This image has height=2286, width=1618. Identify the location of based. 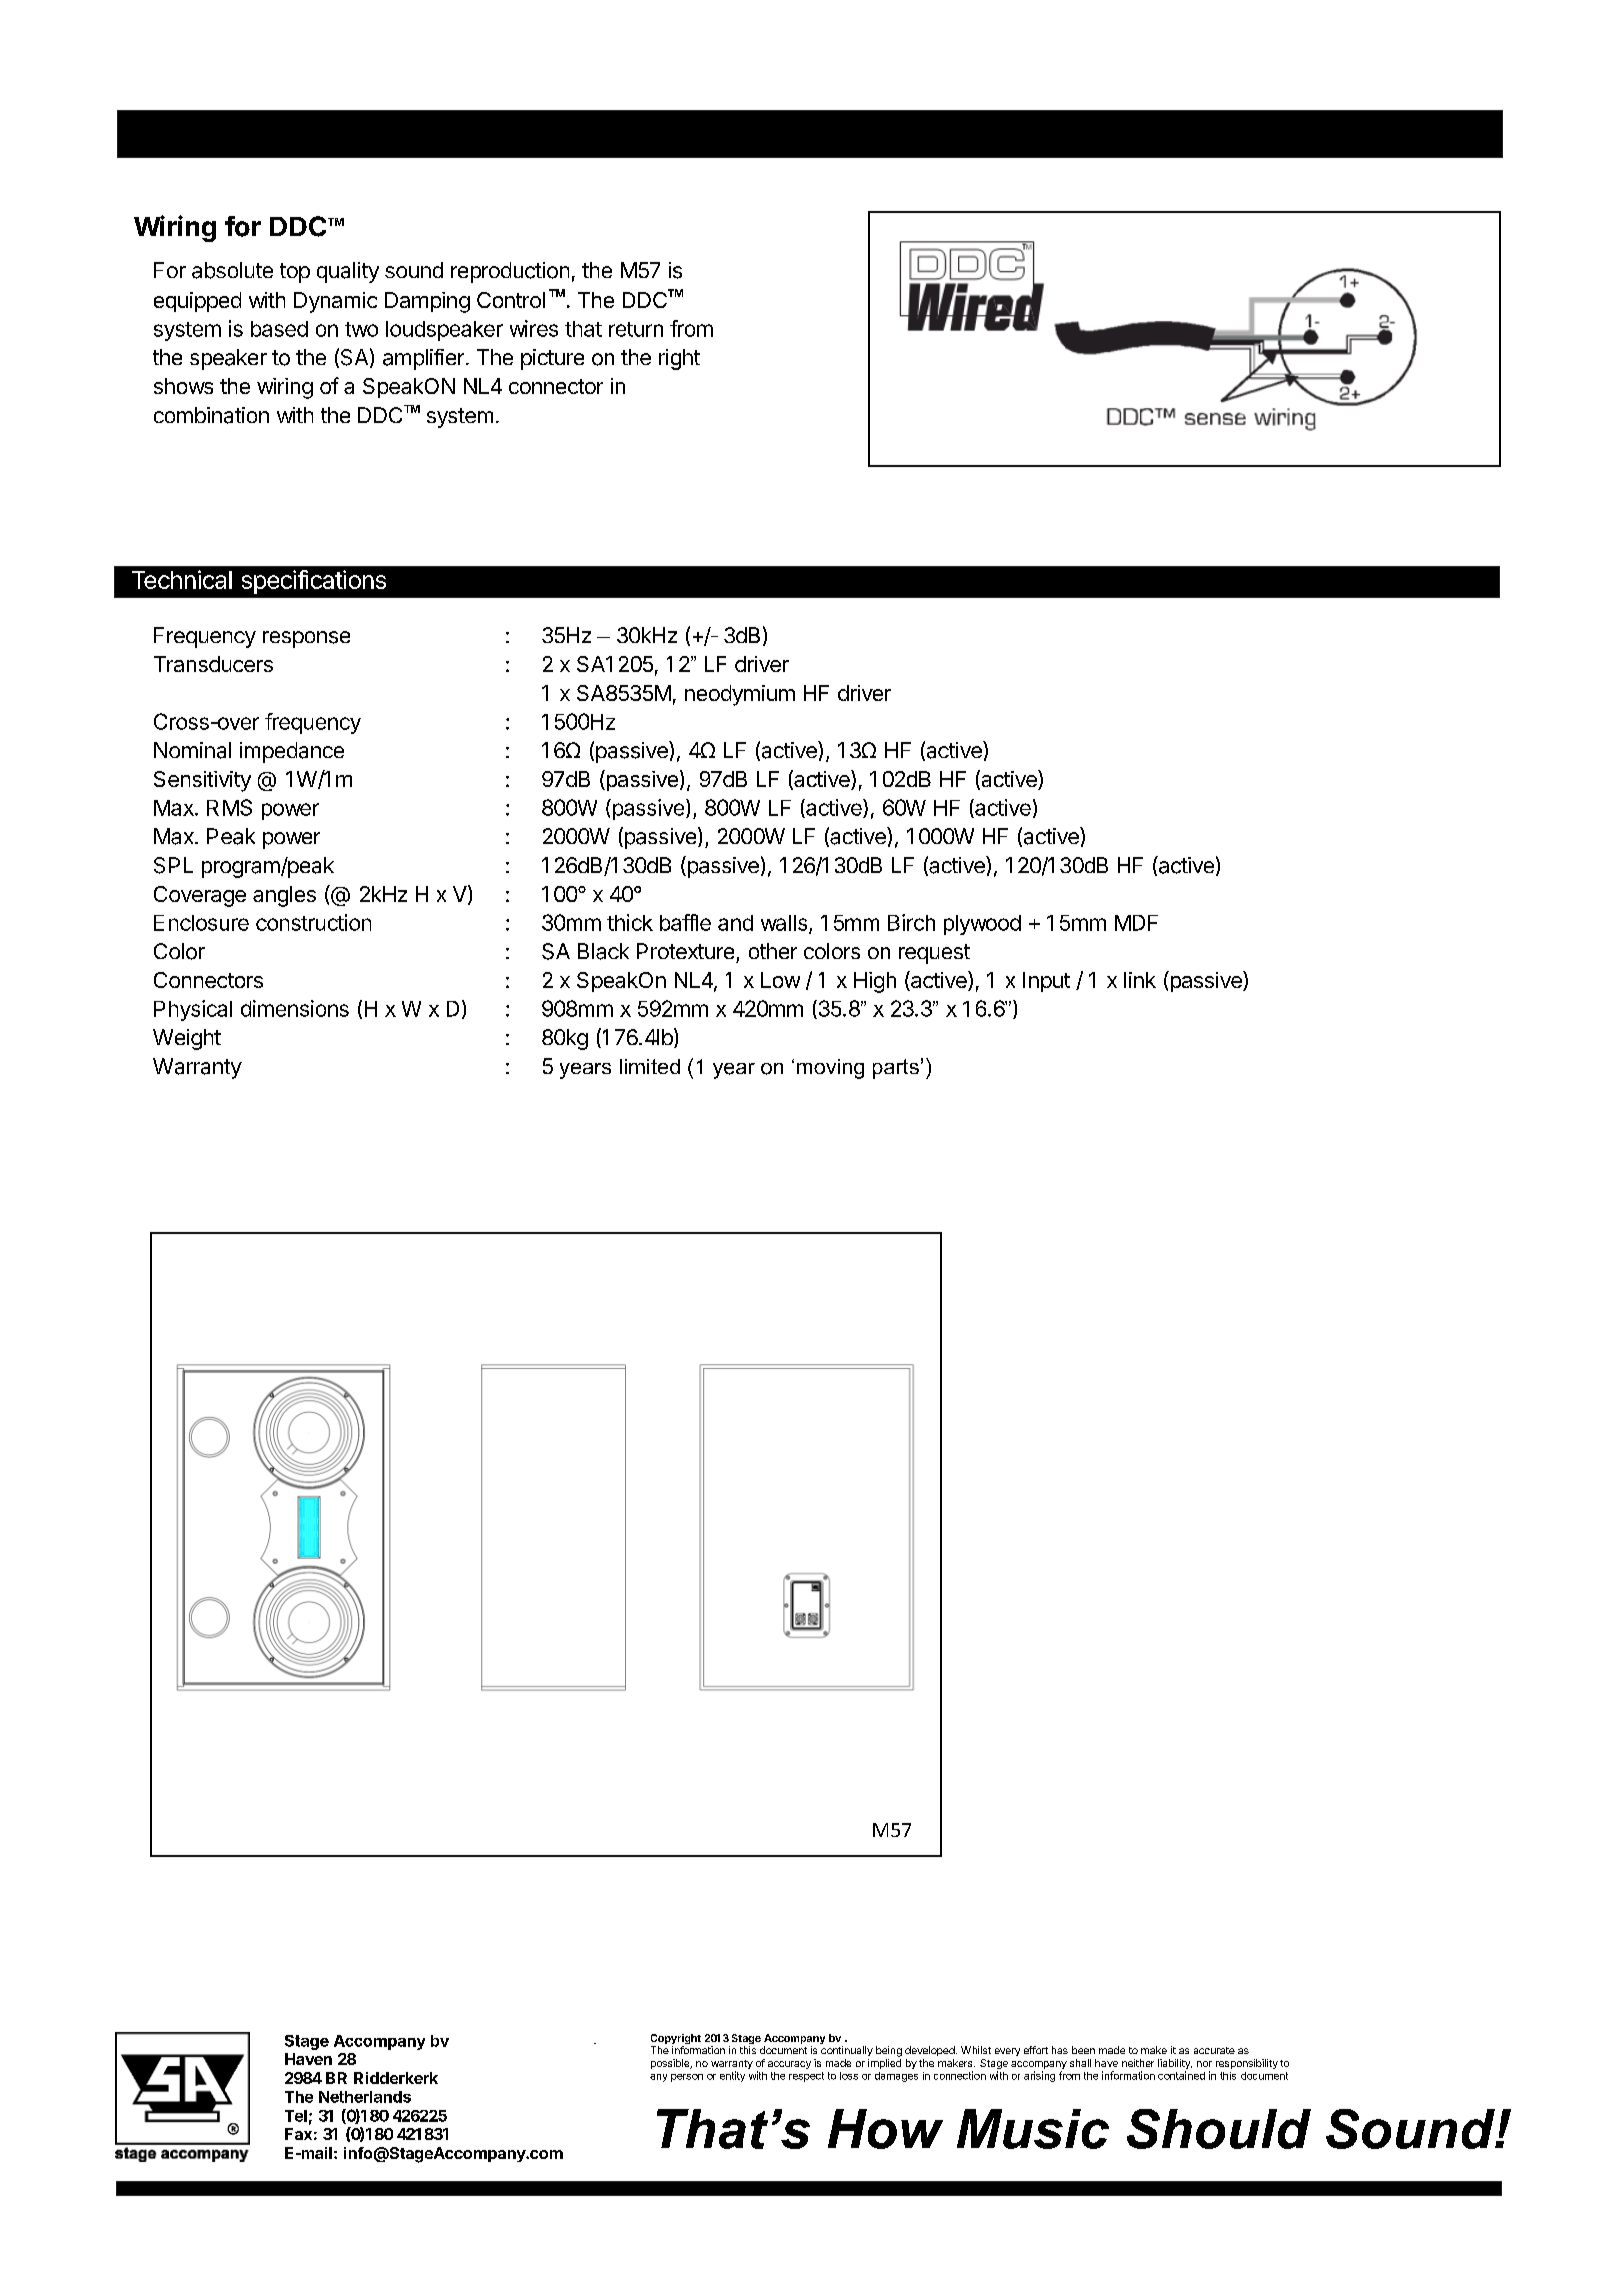
(279, 329).
